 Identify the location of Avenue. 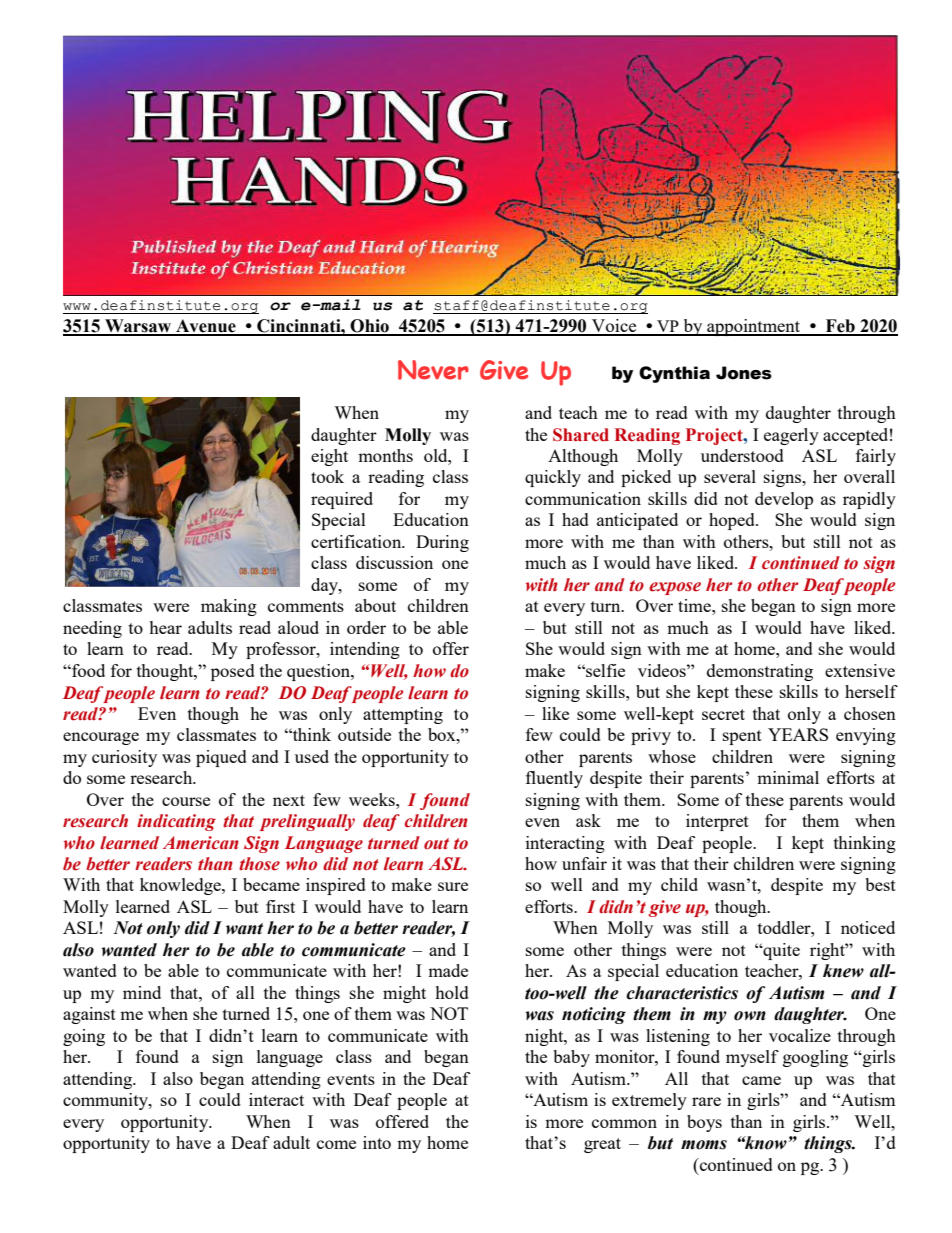
(206, 327).
